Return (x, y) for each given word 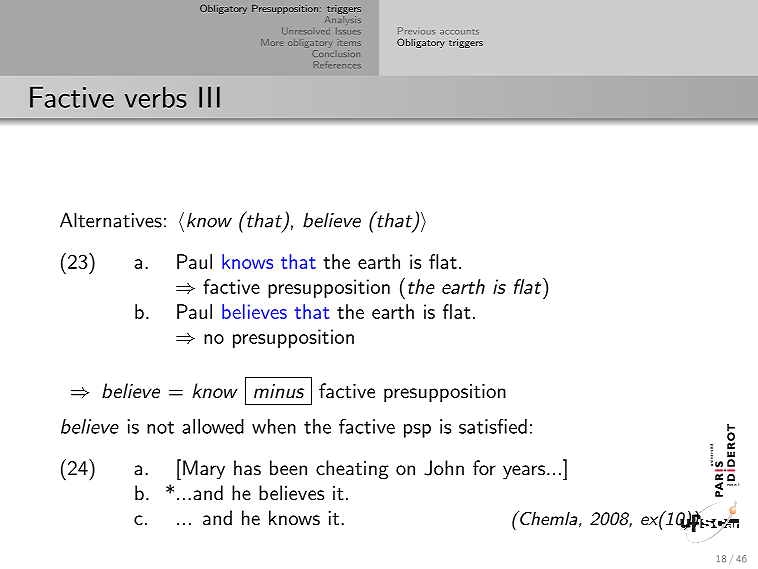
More (272, 42)
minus (279, 391)
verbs (155, 97)
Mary (204, 470)
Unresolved (306, 31)
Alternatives (111, 220)
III (209, 97)
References (337, 64)
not (160, 427)
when (274, 426)
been (288, 467)
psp (417, 431)
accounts (459, 32)
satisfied (493, 426)
